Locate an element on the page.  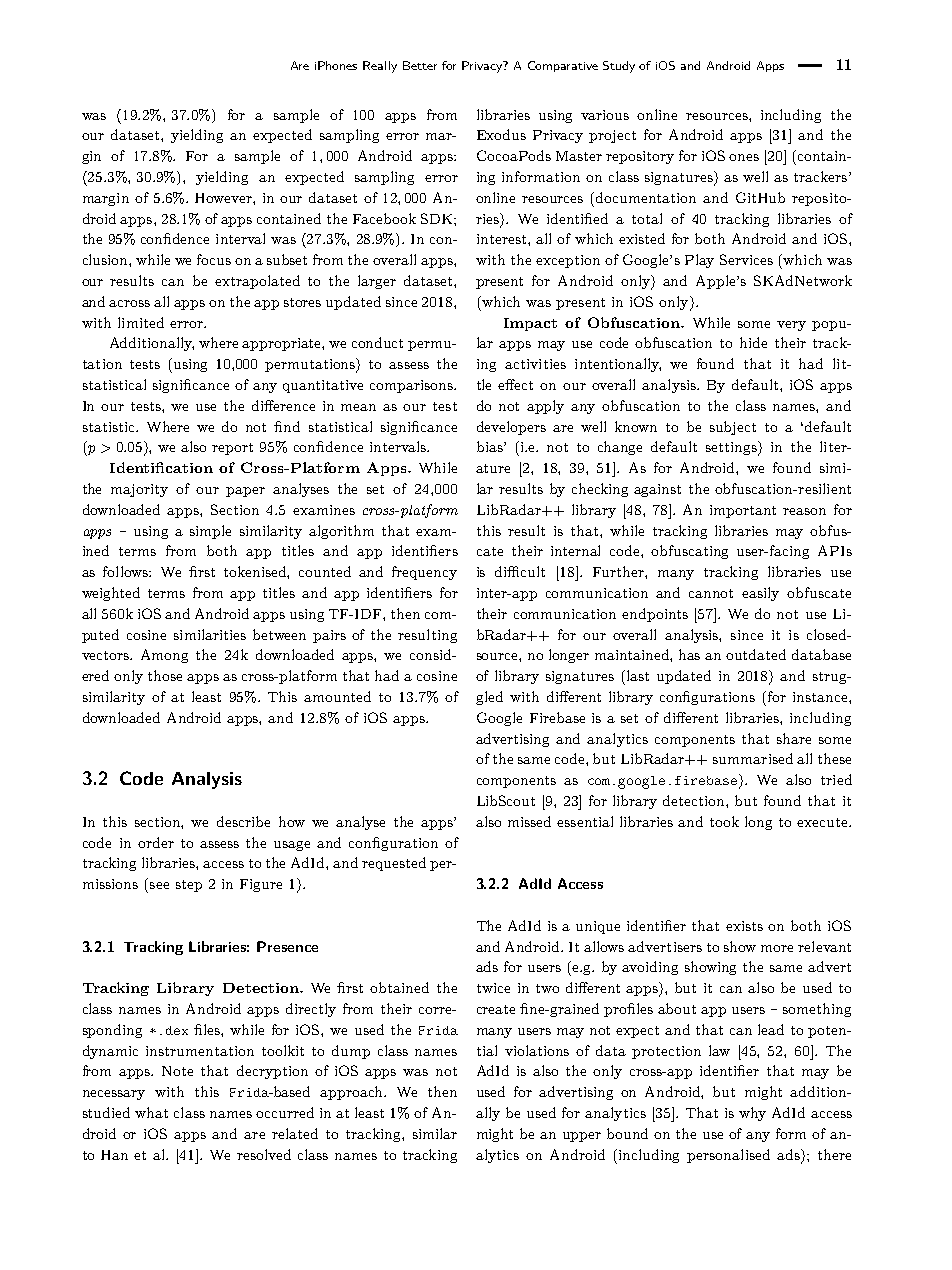
took is located at coordinates (724, 821).
